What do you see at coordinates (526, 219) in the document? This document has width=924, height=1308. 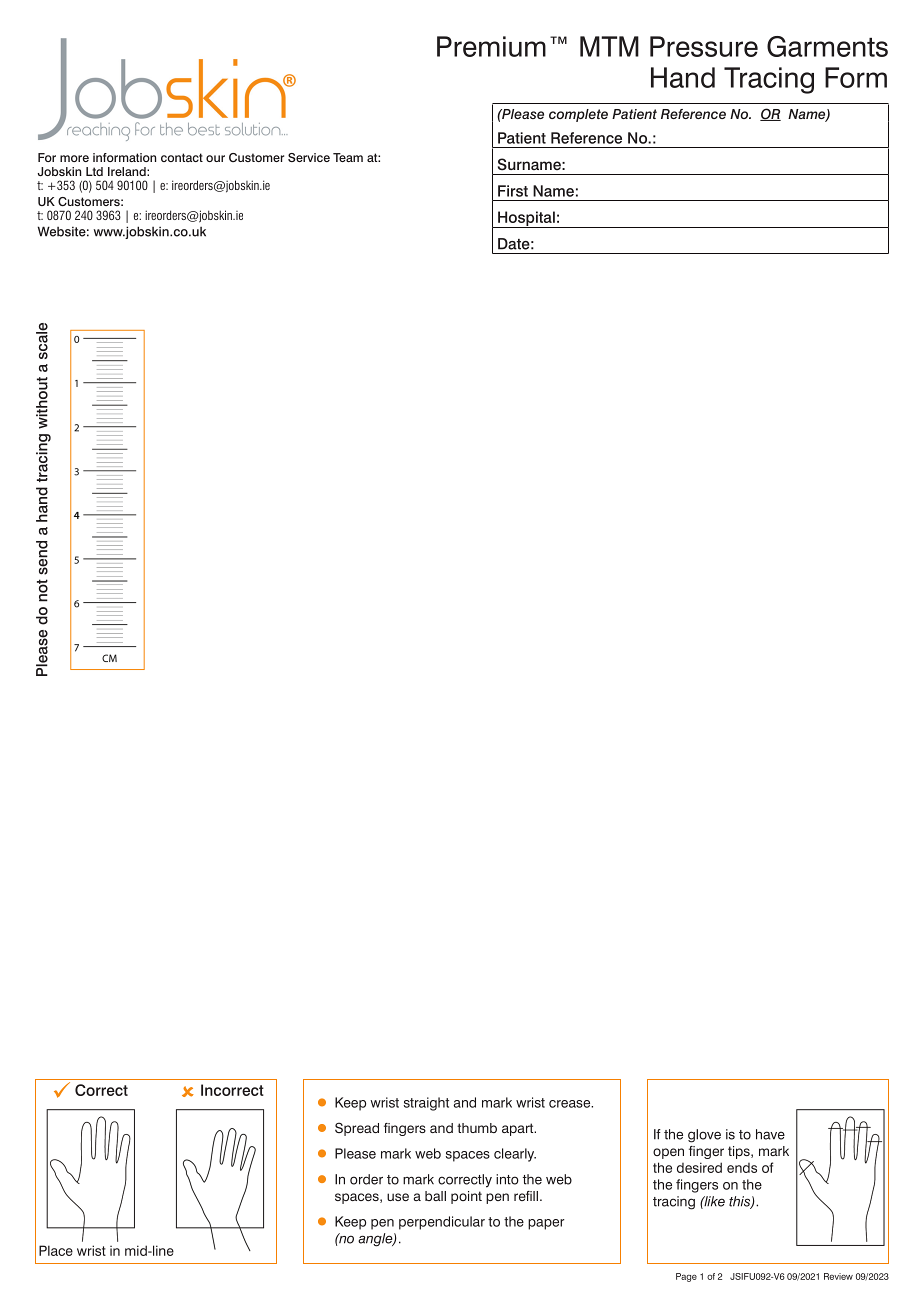 I see `Hospital` at bounding box center [526, 219].
